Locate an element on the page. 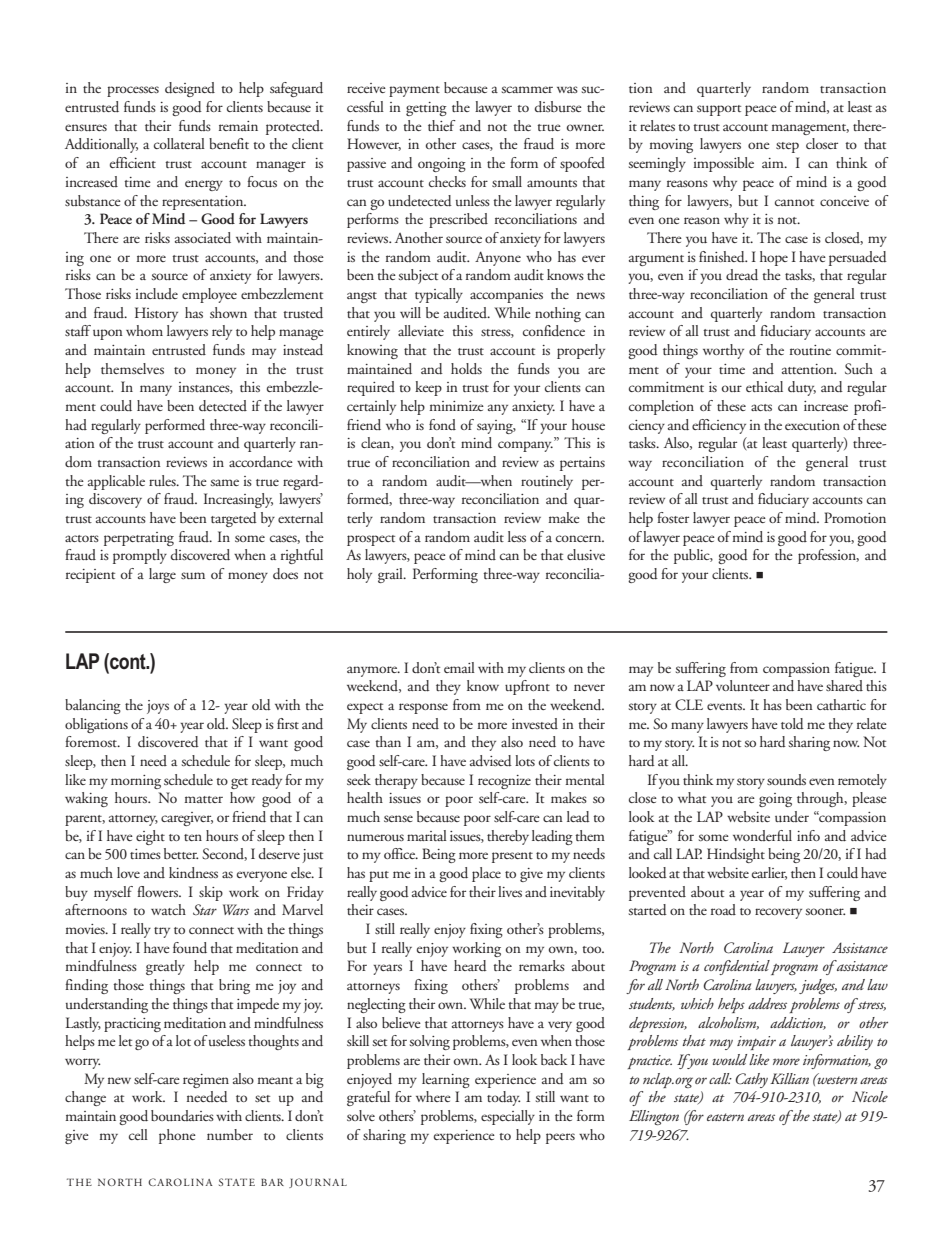 This page has width=952, height=1233. today is located at coordinates (503, 1098).
